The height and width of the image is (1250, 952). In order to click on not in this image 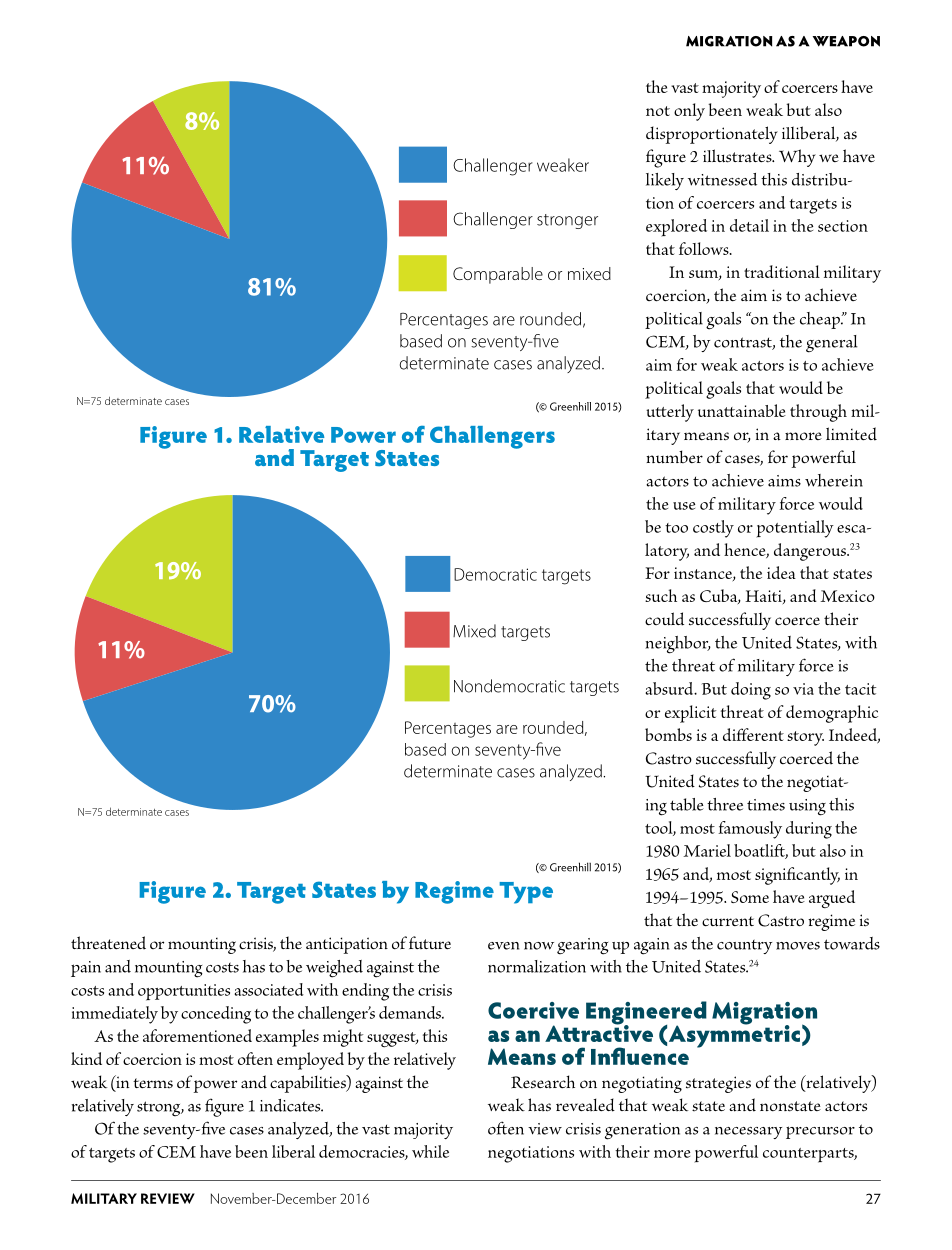, I will do `click(658, 111)`.
